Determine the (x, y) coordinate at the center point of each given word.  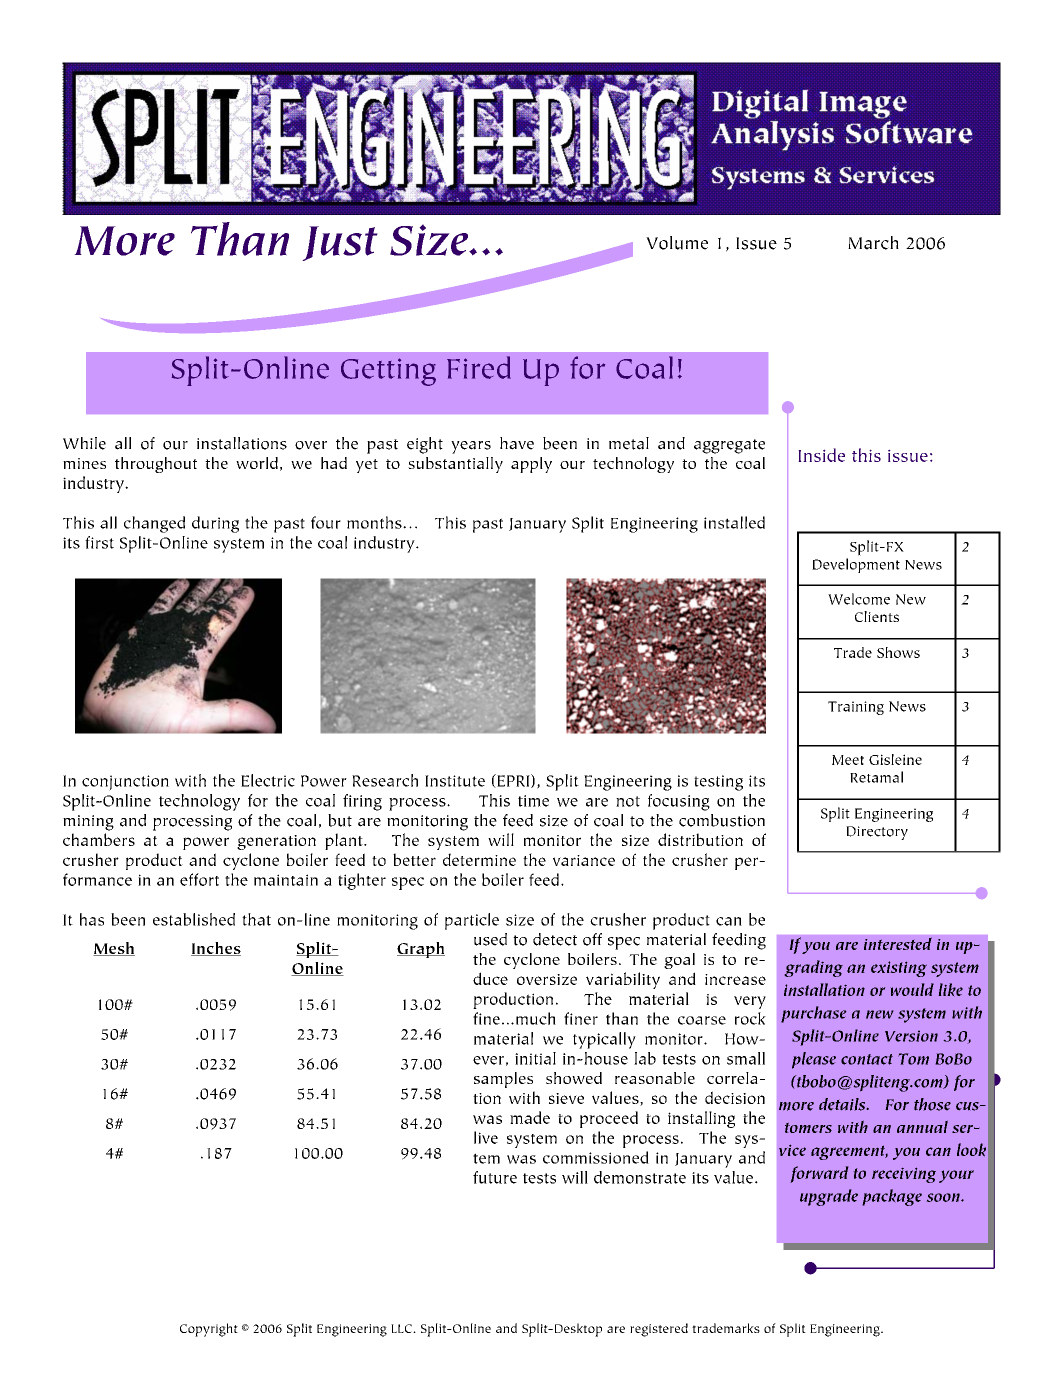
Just (340, 243)
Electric (268, 780)
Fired (479, 367)
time (533, 801)
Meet (848, 760)
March (873, 243)
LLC (402, 1328)
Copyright (209, 1330)
